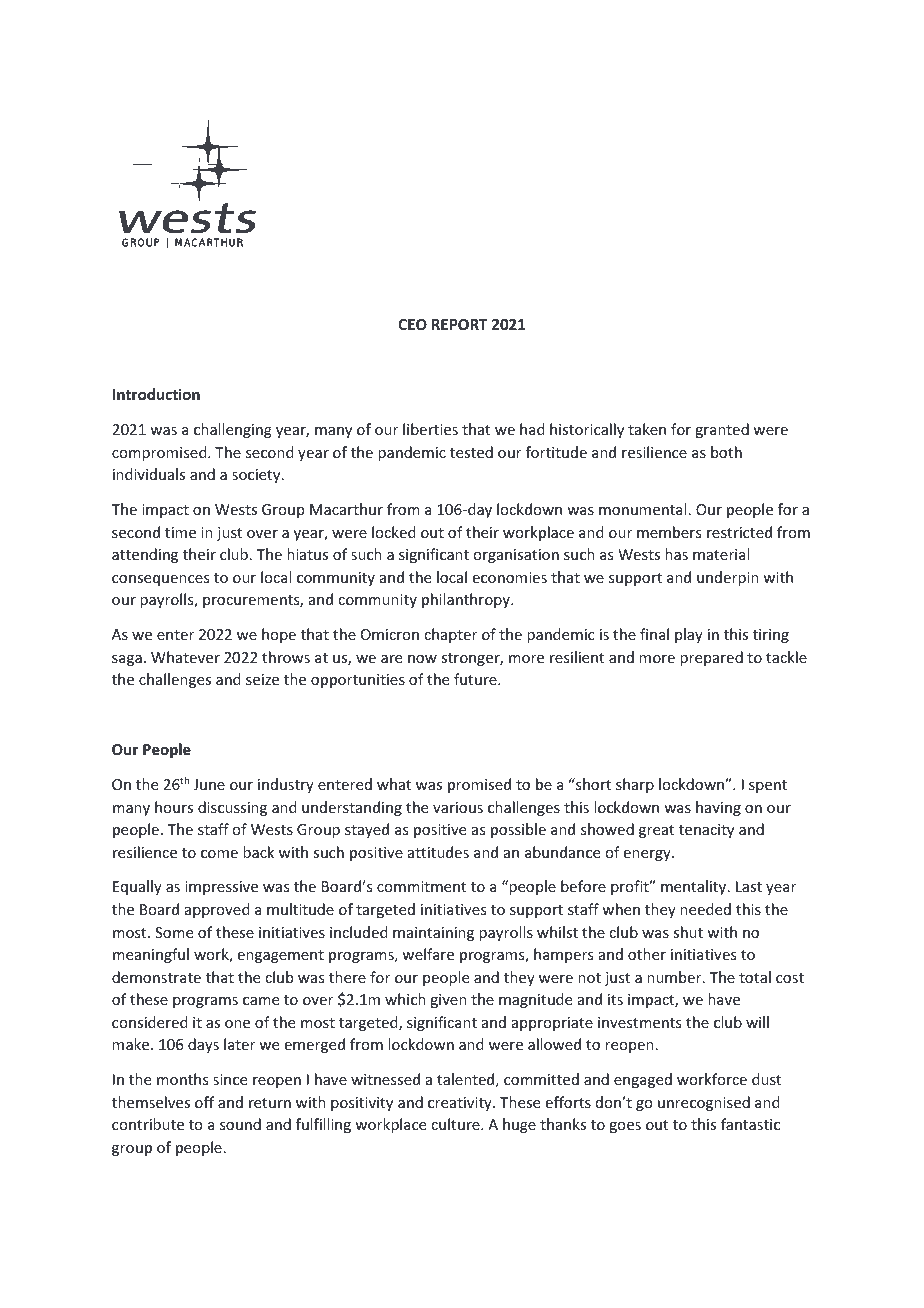 The width and height of the image is (924, 1308). What do you see at coordinates (156, 394) in the image?
I see `Introduction` at bounding box center [156, 394].
